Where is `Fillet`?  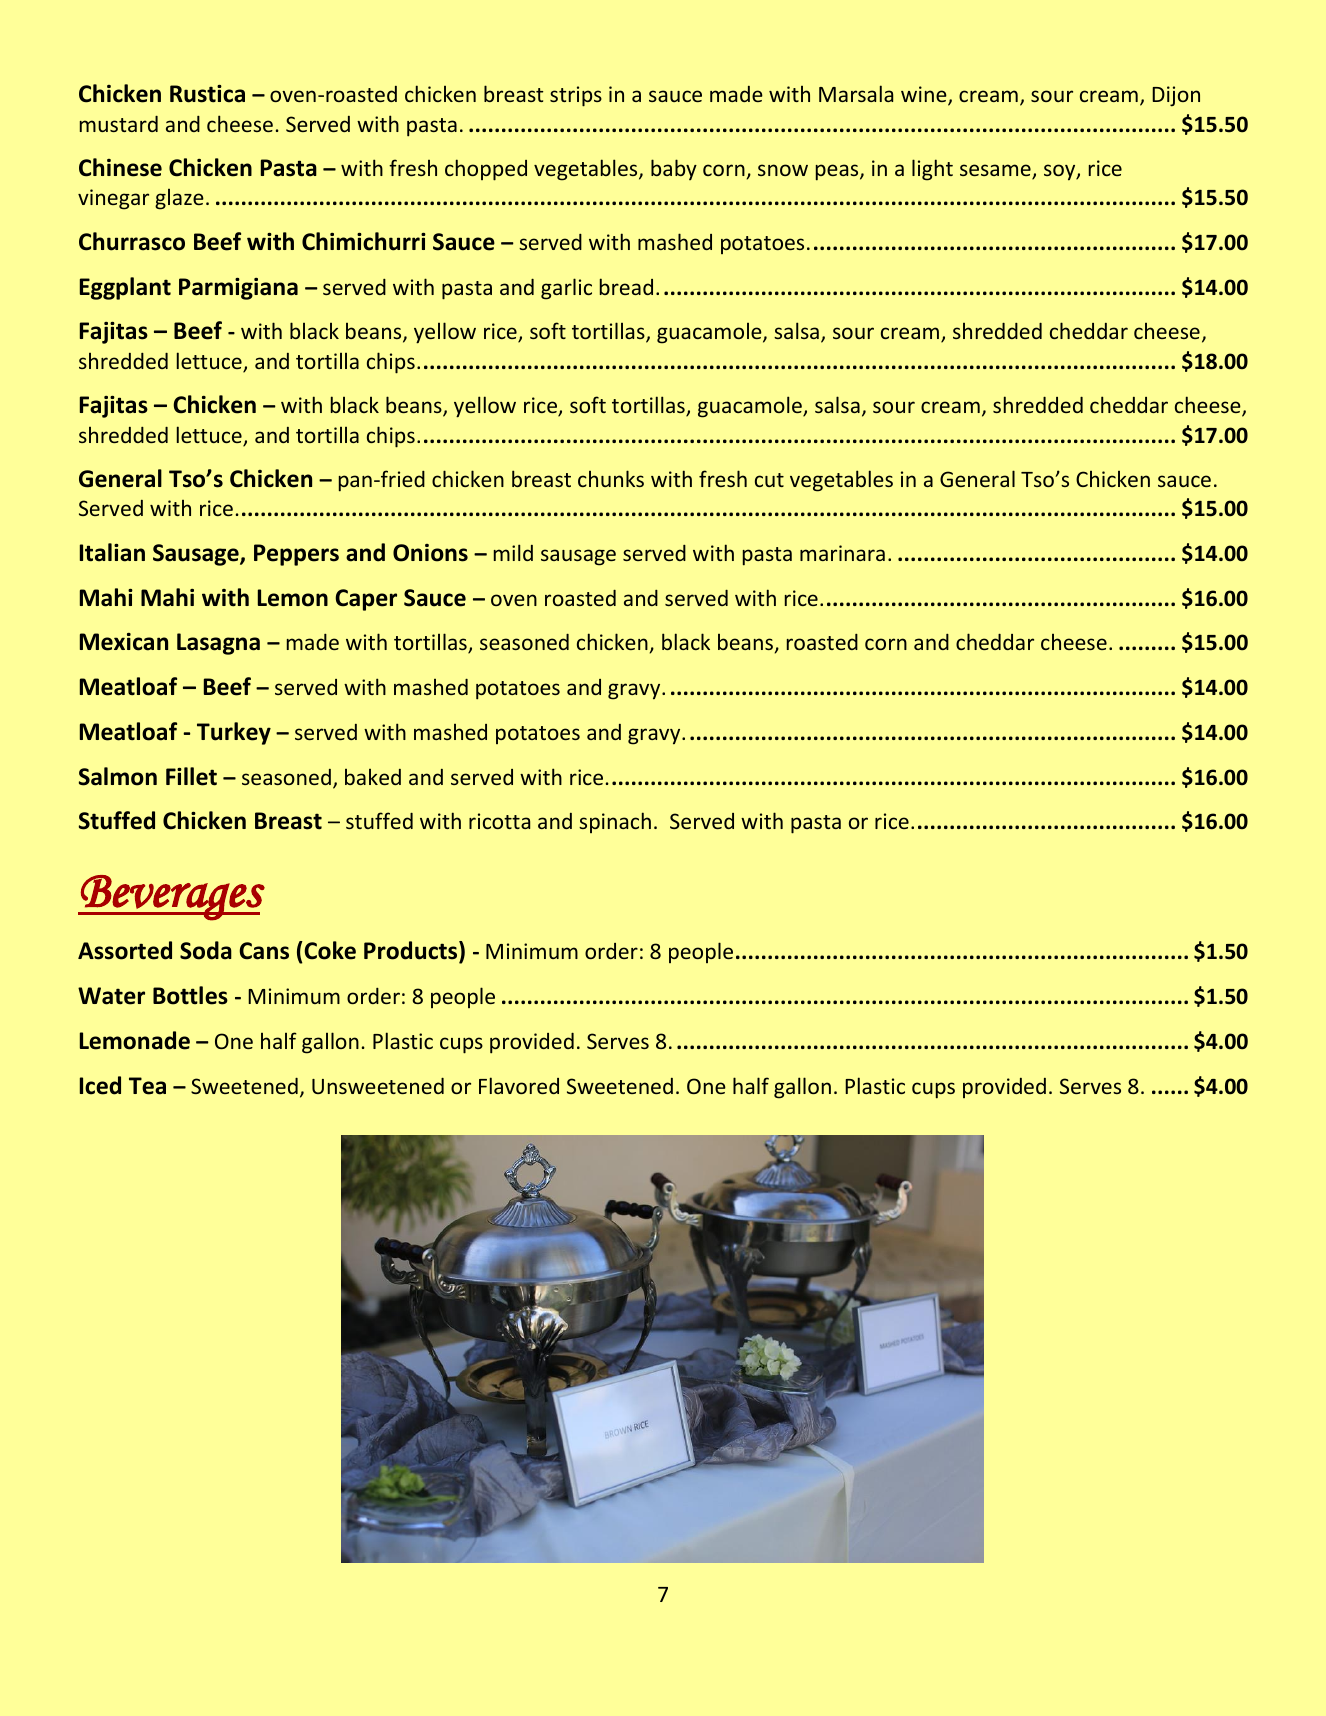 Fillet is located at coordinates (191, 776).
